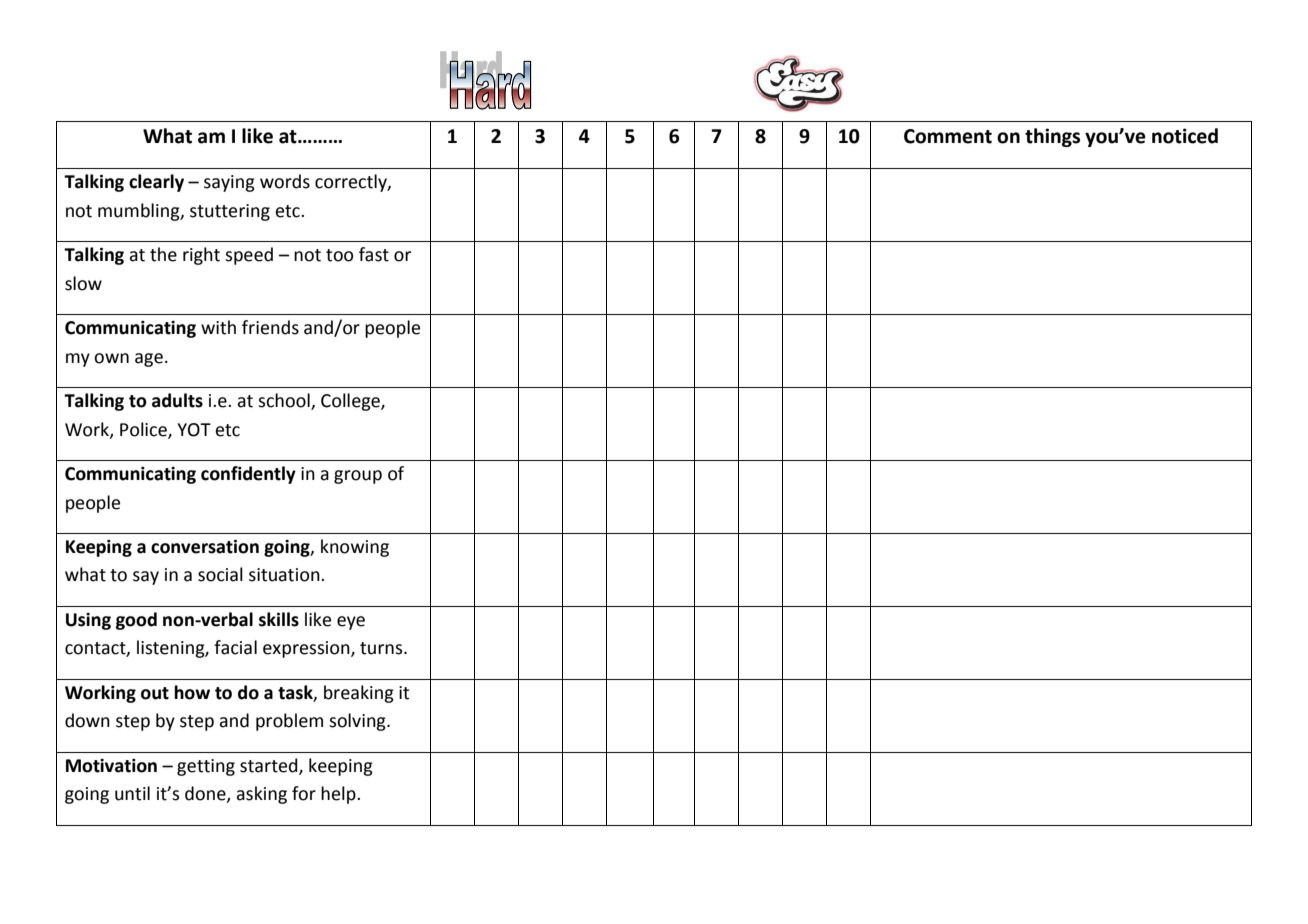  I want to click on group, so click(358, 477).
